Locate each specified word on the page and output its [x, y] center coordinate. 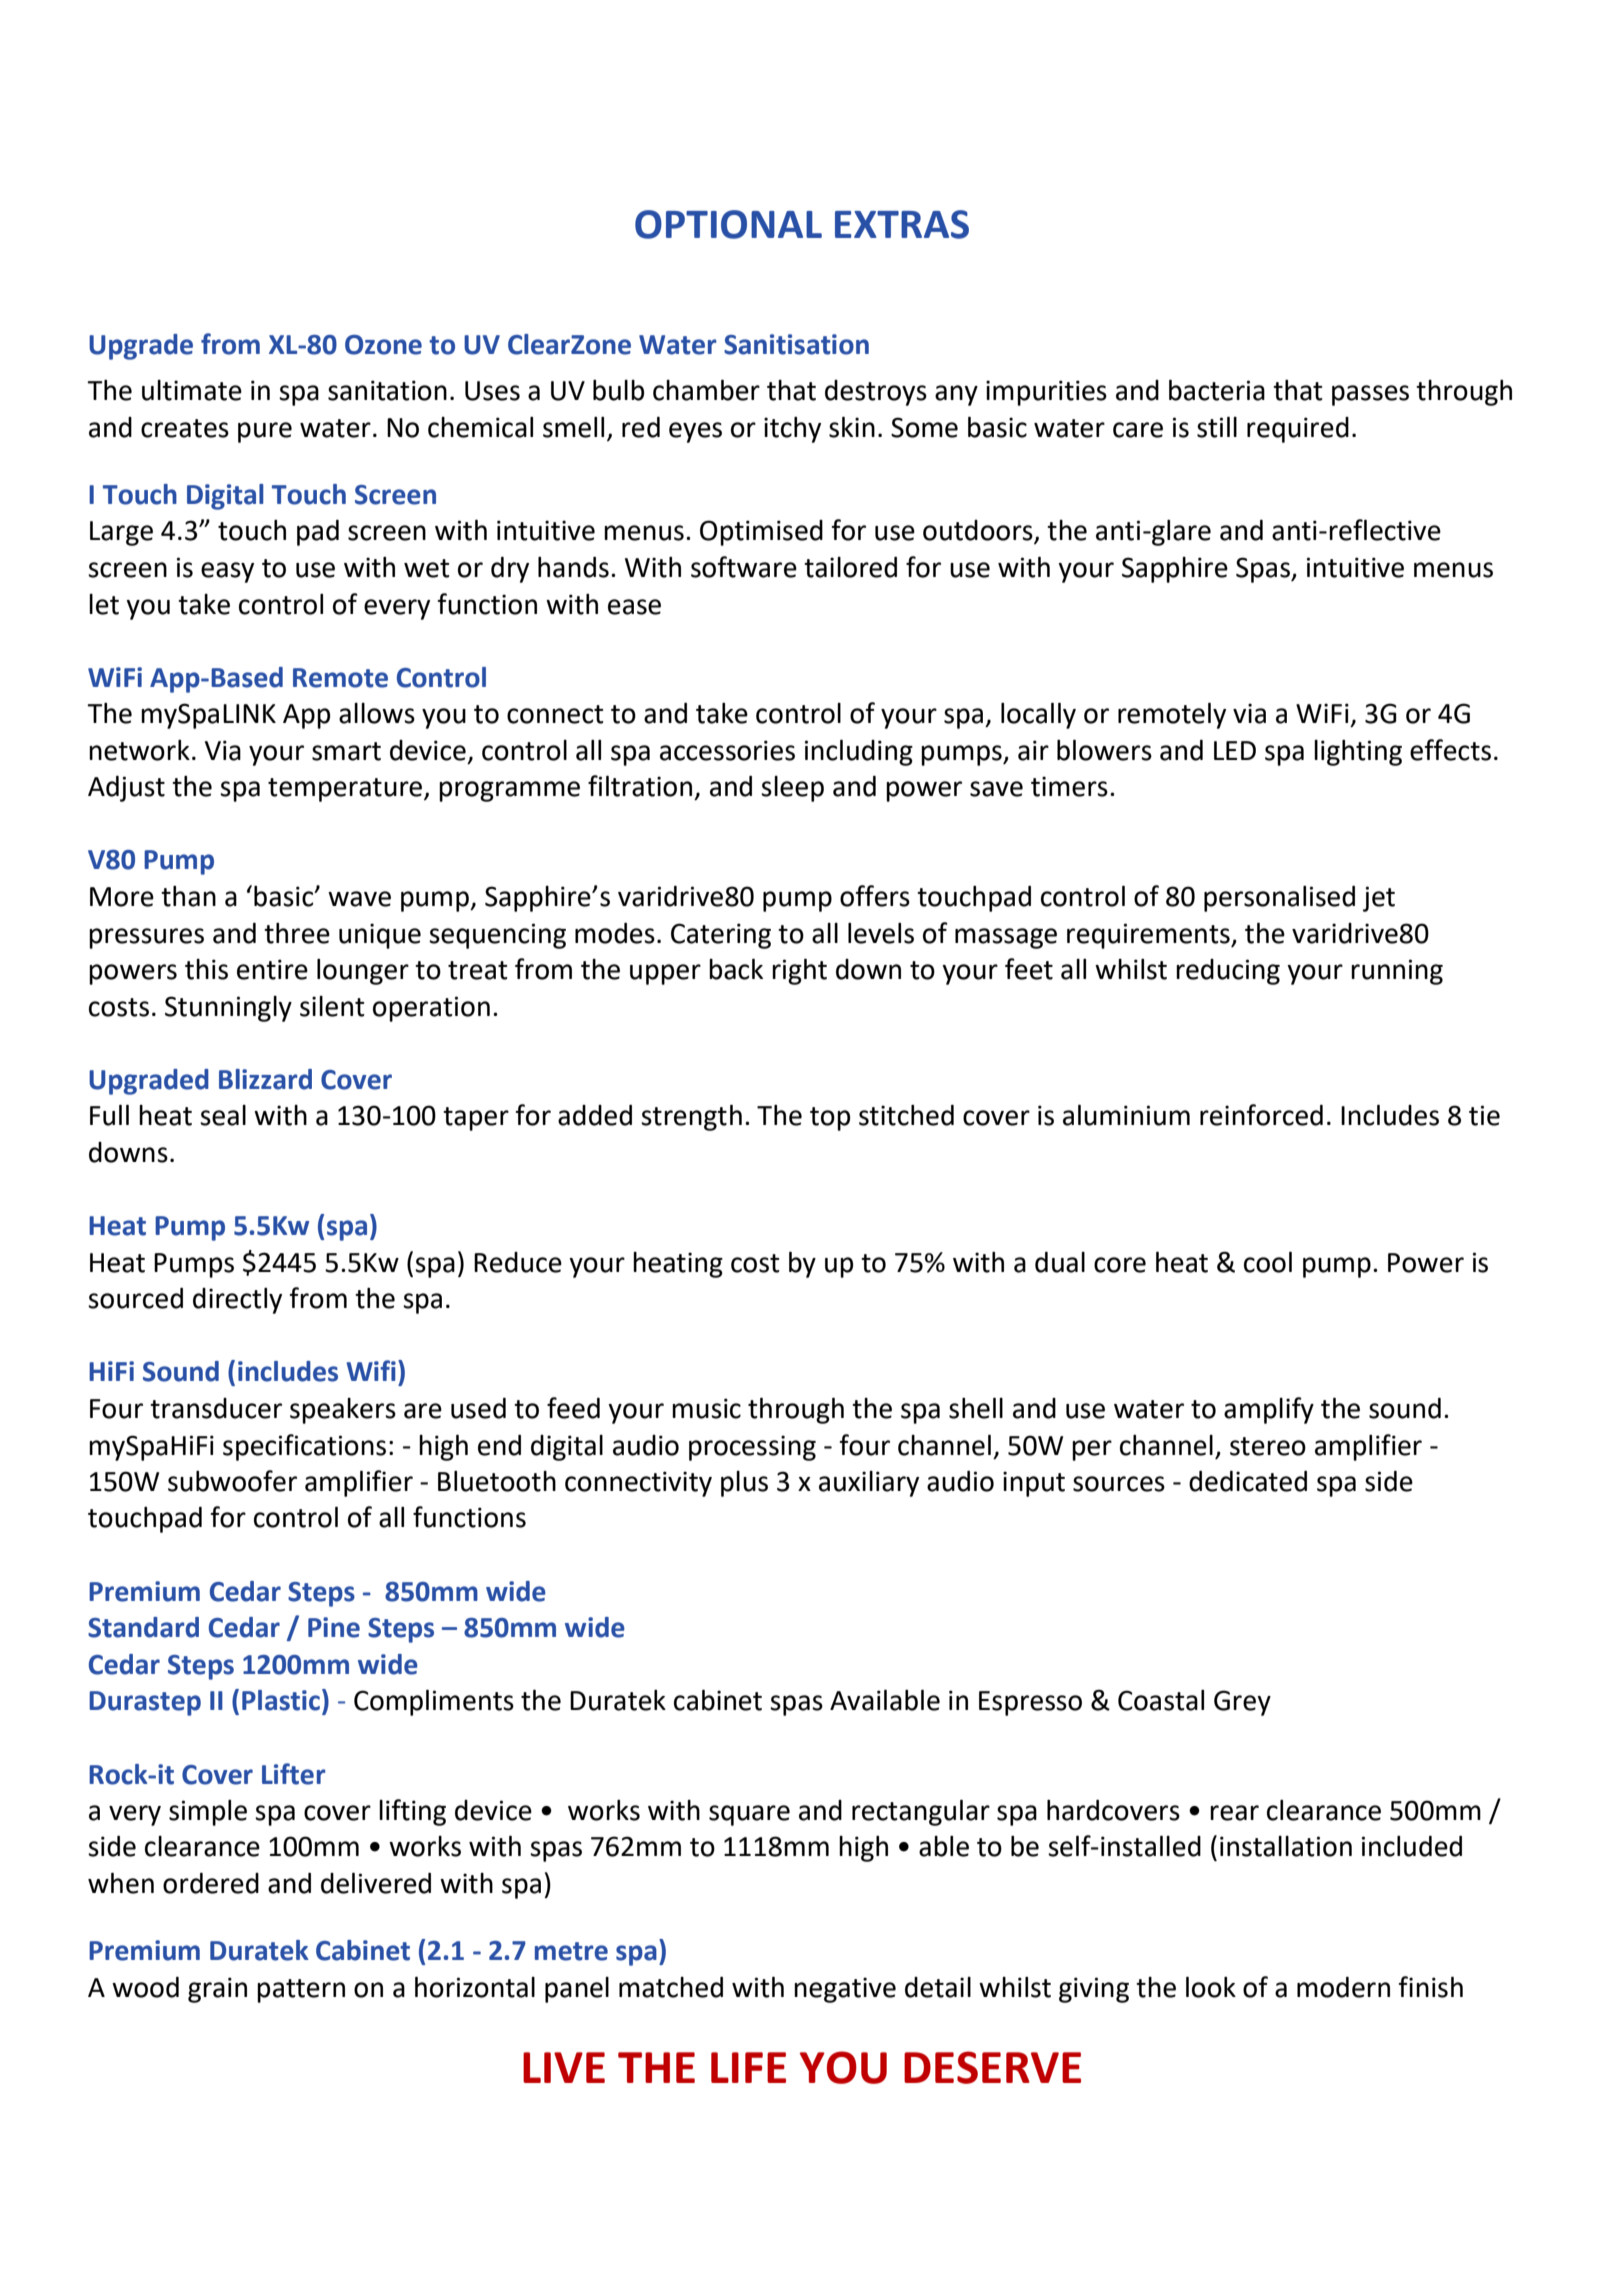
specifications [304, 1447]
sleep [792, 789]
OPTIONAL [728, 224]
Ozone [383, 345]
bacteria [1217, 390]
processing [752, 1448]
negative [845, 1990]
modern [1343, 1987]
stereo [1268, 1446]
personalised [1279, 899]
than [188, 896]
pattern [301, 1991]
